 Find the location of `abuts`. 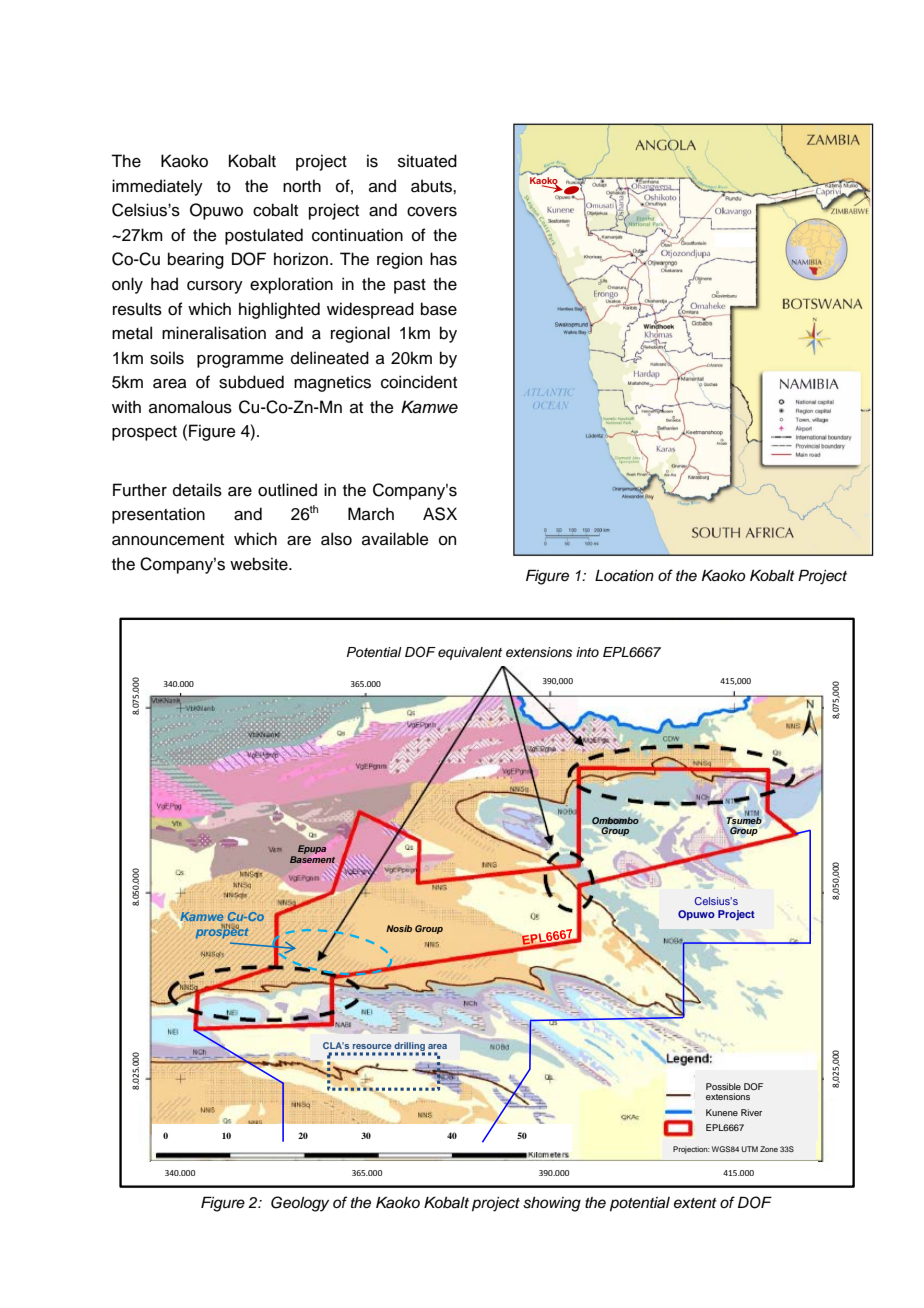

abuts is located at coordinates (432, 186).
